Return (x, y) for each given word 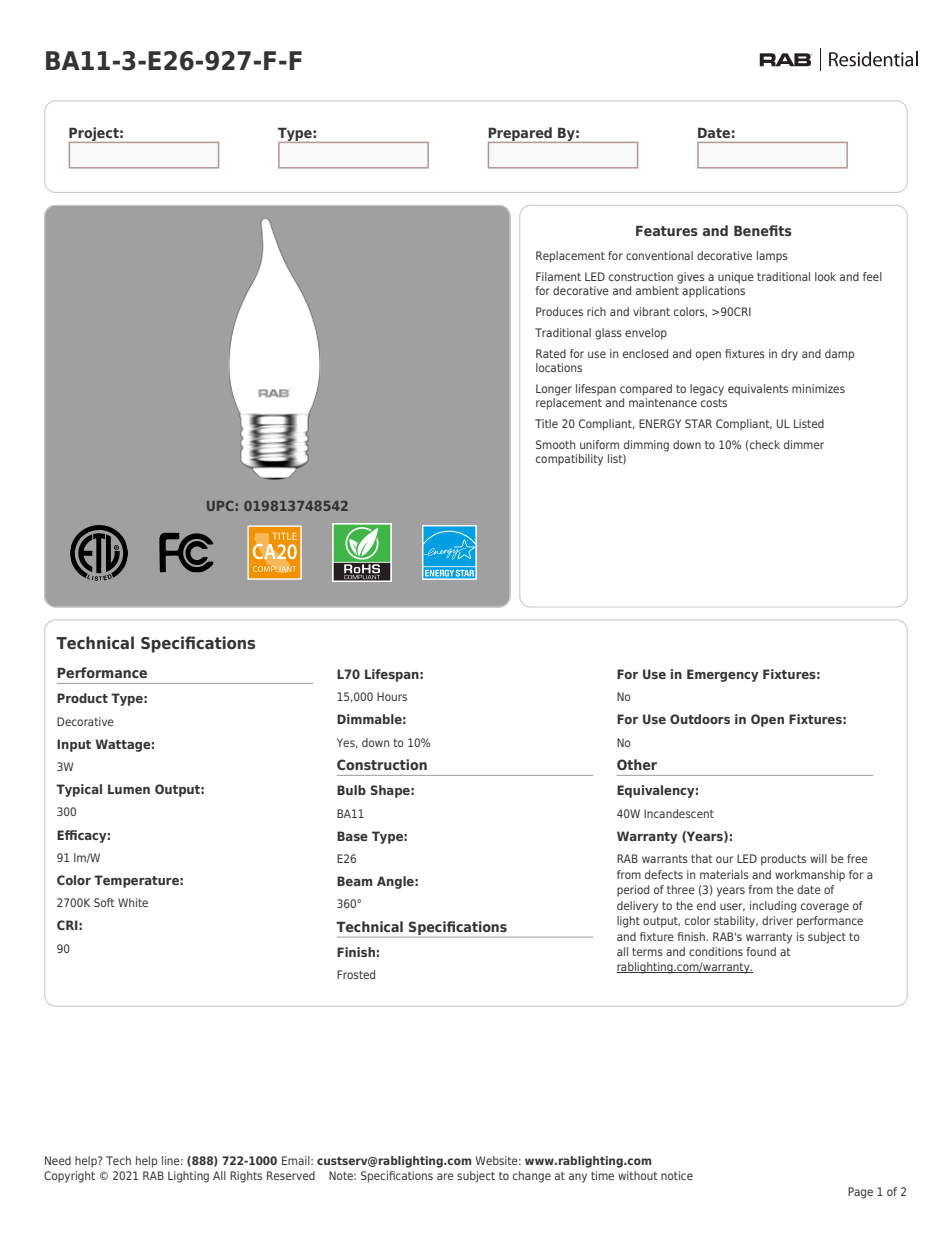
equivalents (758, 390)
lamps (772, 257)
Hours (392, 696)
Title (546, 423)
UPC (220, 506)
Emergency (722, 675)
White (133, 902)
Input (74, 745)
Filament (558, 276)
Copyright (69, 1177)
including (773, 907)
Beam (354, 881)
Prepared (521, 135)
